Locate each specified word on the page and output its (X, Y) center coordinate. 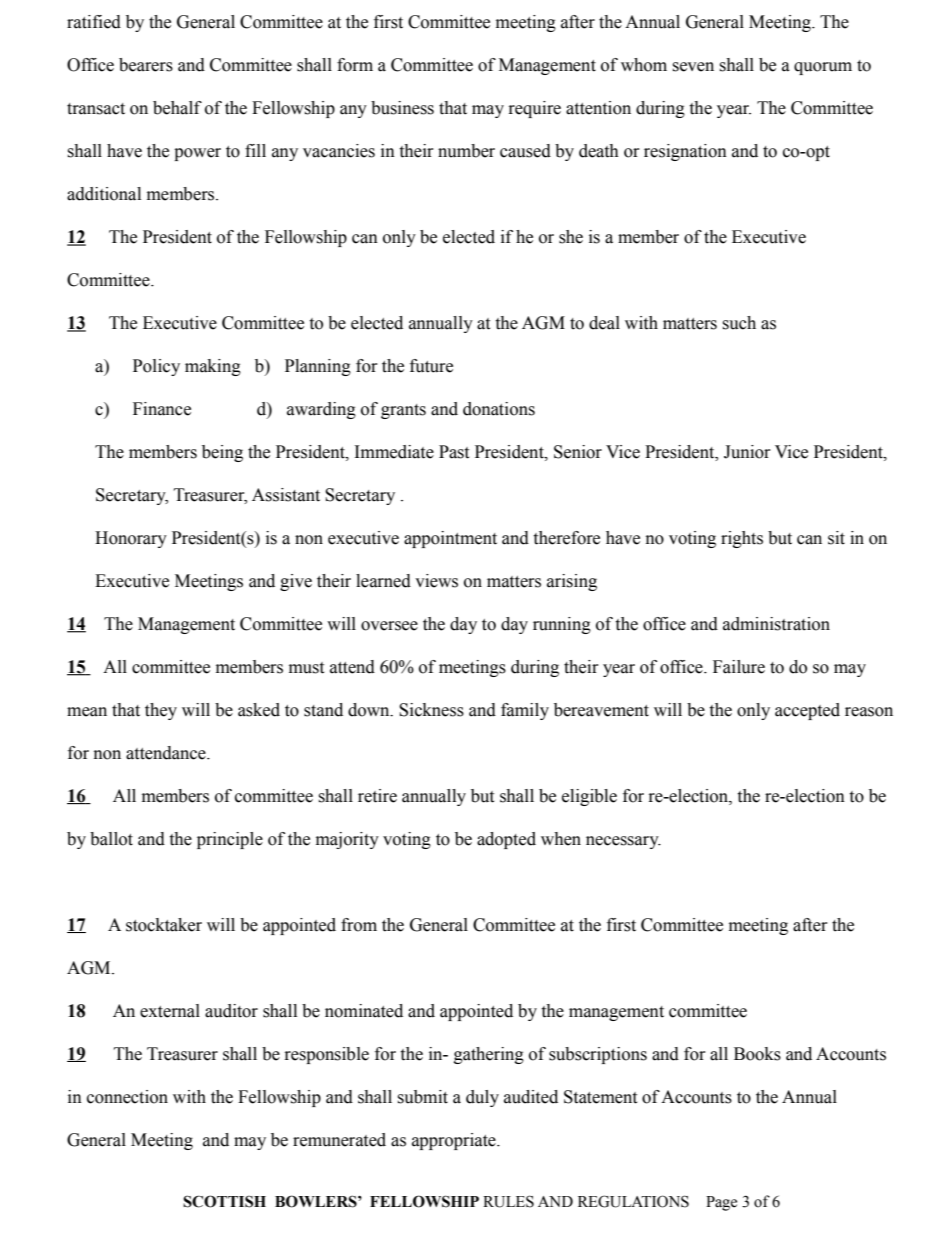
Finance (162, 409)
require (535, 109)
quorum (823, 68)
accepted (807, 711)
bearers (146, 65)
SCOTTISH (224, 1201)
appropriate (455, 1141)
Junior (747, 452)
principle (230, 840)
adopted (506, 840)
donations (499, 409)
